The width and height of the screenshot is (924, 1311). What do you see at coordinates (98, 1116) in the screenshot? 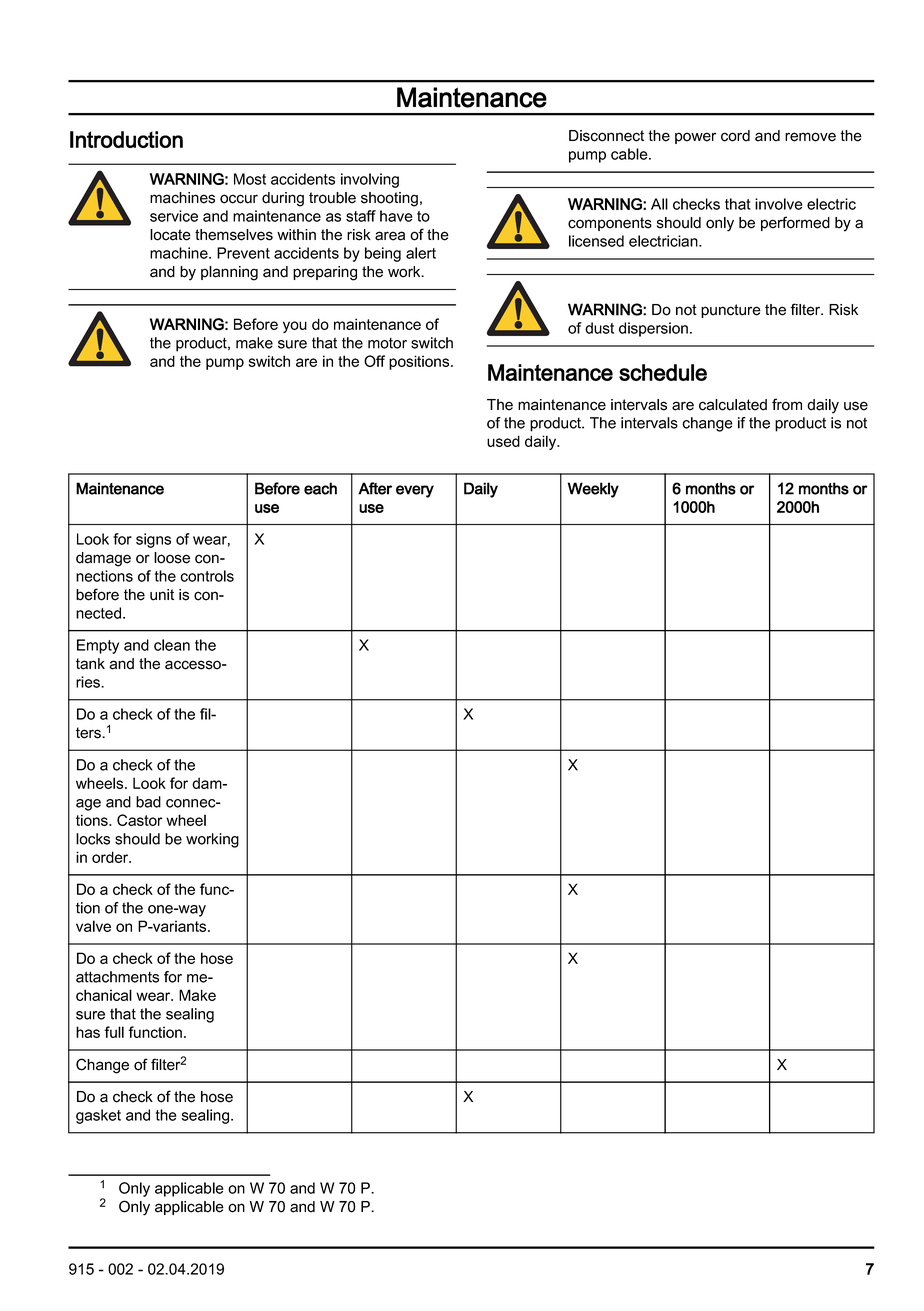
I see `gasket` at bounding box center [98, 1116].
